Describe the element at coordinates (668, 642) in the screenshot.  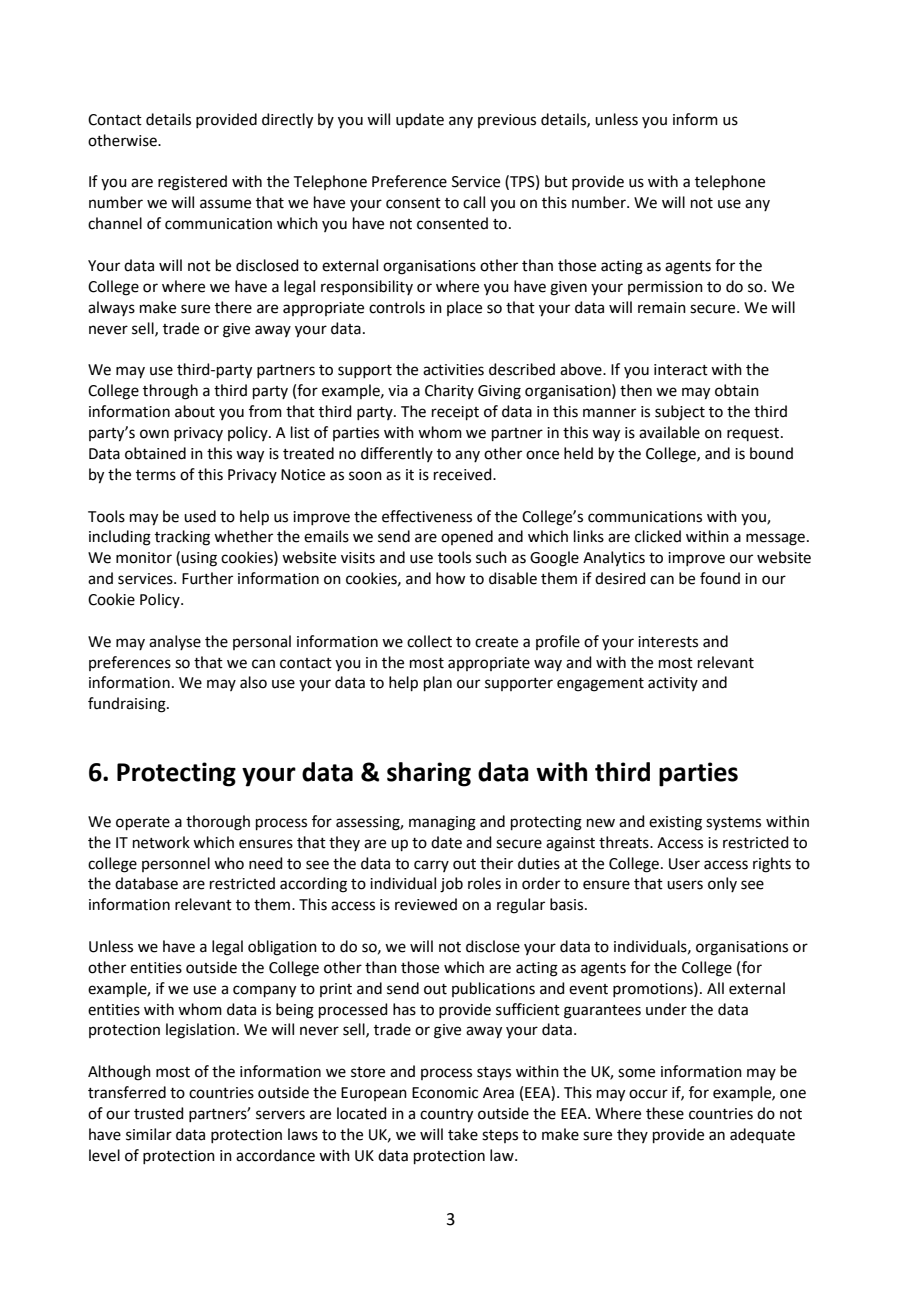
I see `interests` at that location.
